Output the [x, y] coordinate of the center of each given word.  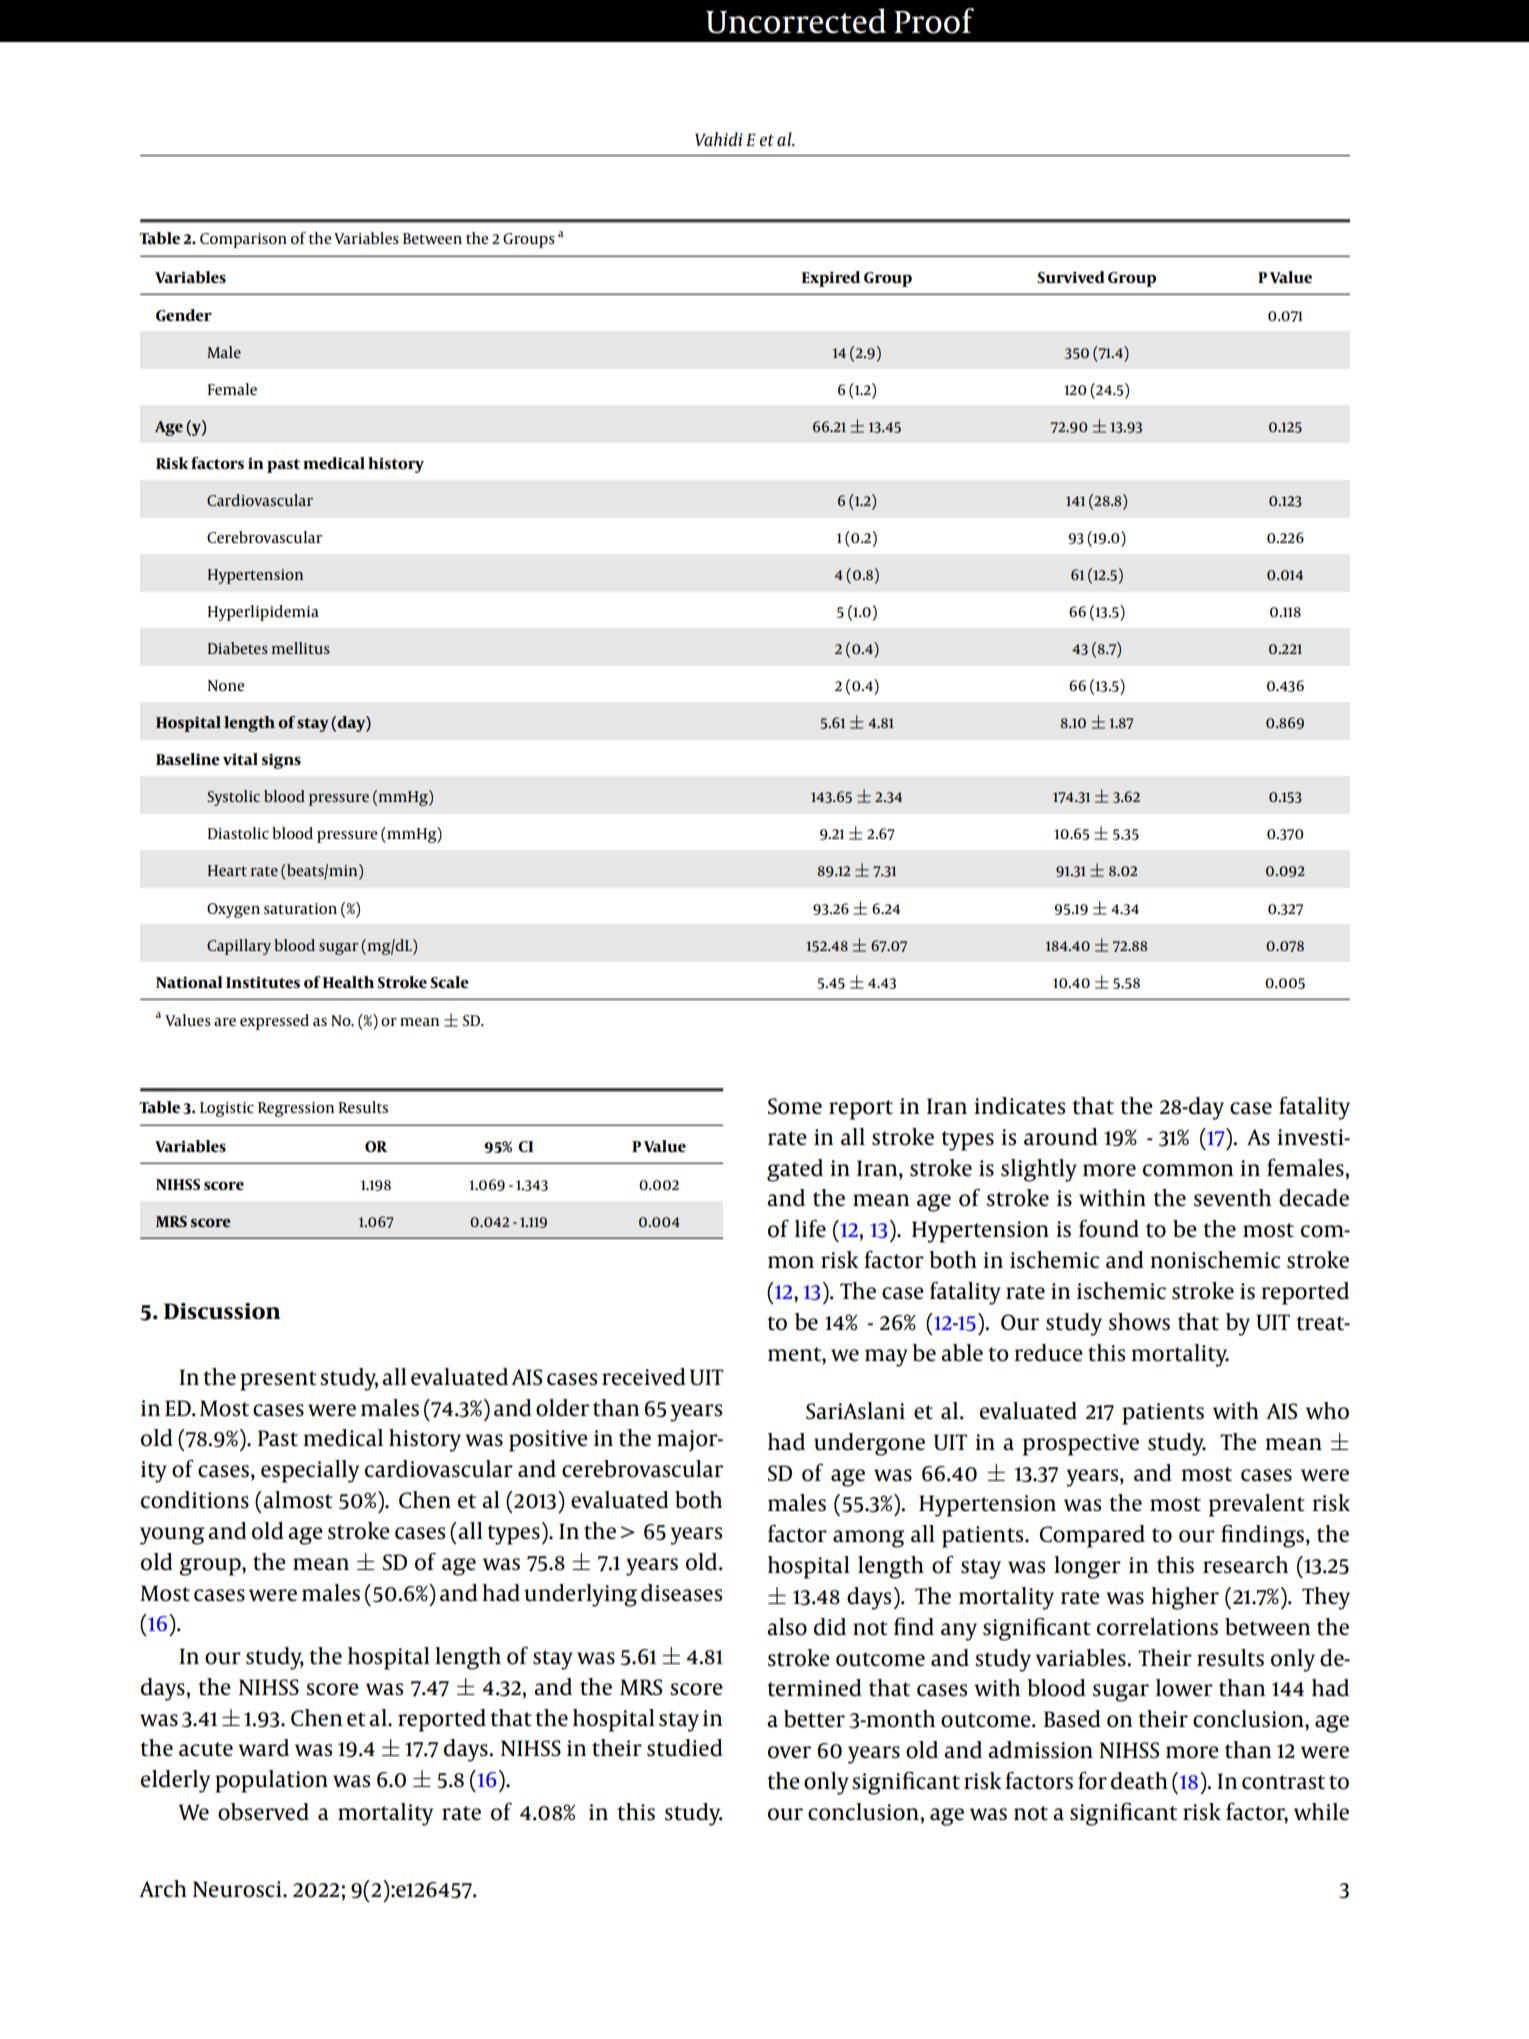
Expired [831, 279]
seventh [1232, 1198]
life [810, 1229]
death [1139, 1781]
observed [263, 1812]
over [789, 1752]
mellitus [301, 648]
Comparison [243, 240]
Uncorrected [796, 21]
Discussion [222, 1311]
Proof [934, 21]
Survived [1071, 277]
